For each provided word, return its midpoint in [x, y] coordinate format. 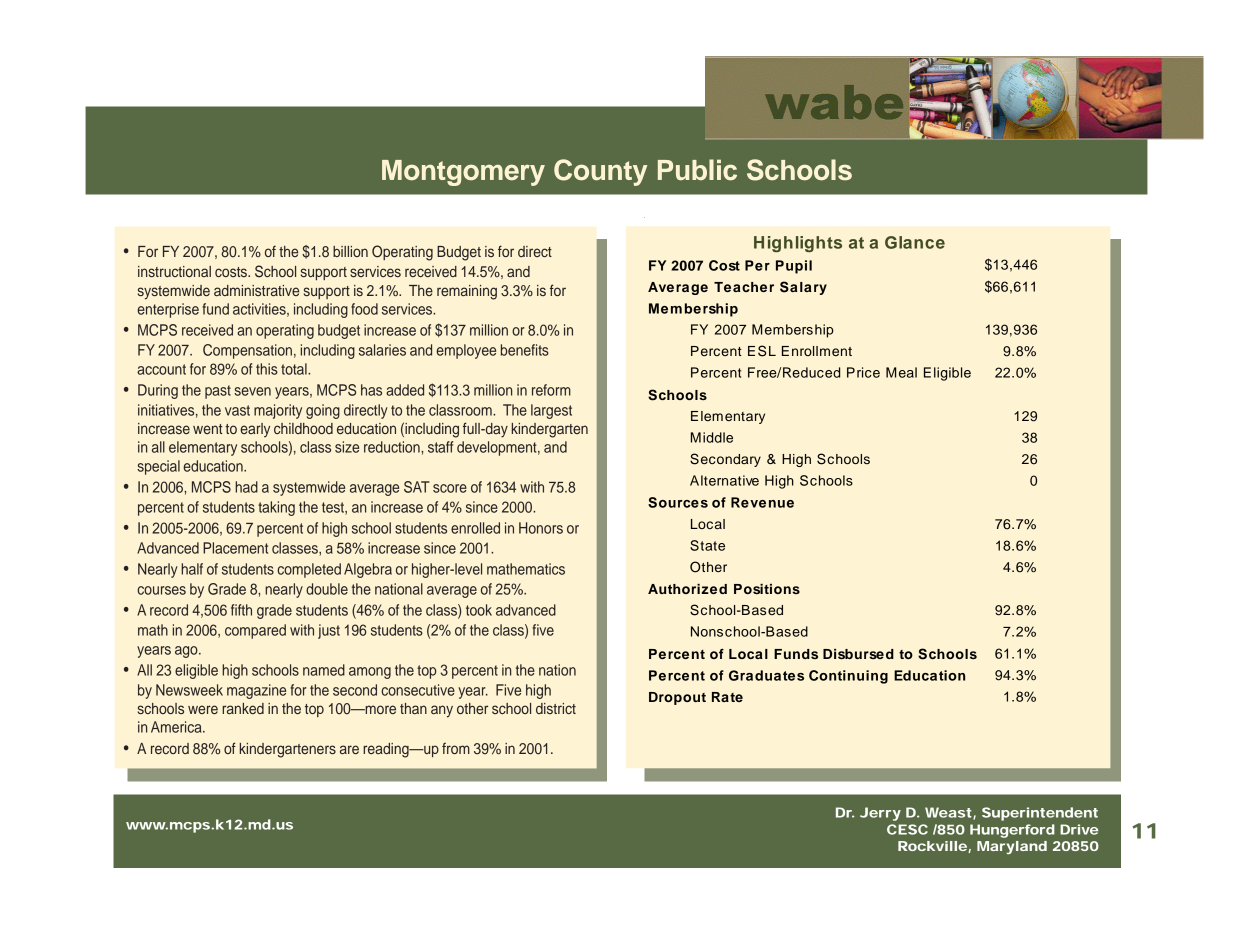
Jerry [880, 814]
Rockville [932, 846]
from [456, 748]
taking [276, 508]
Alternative [724, 480]
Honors [541, 528]
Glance [915, 242]
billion [350, 251]
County [600, 172]
